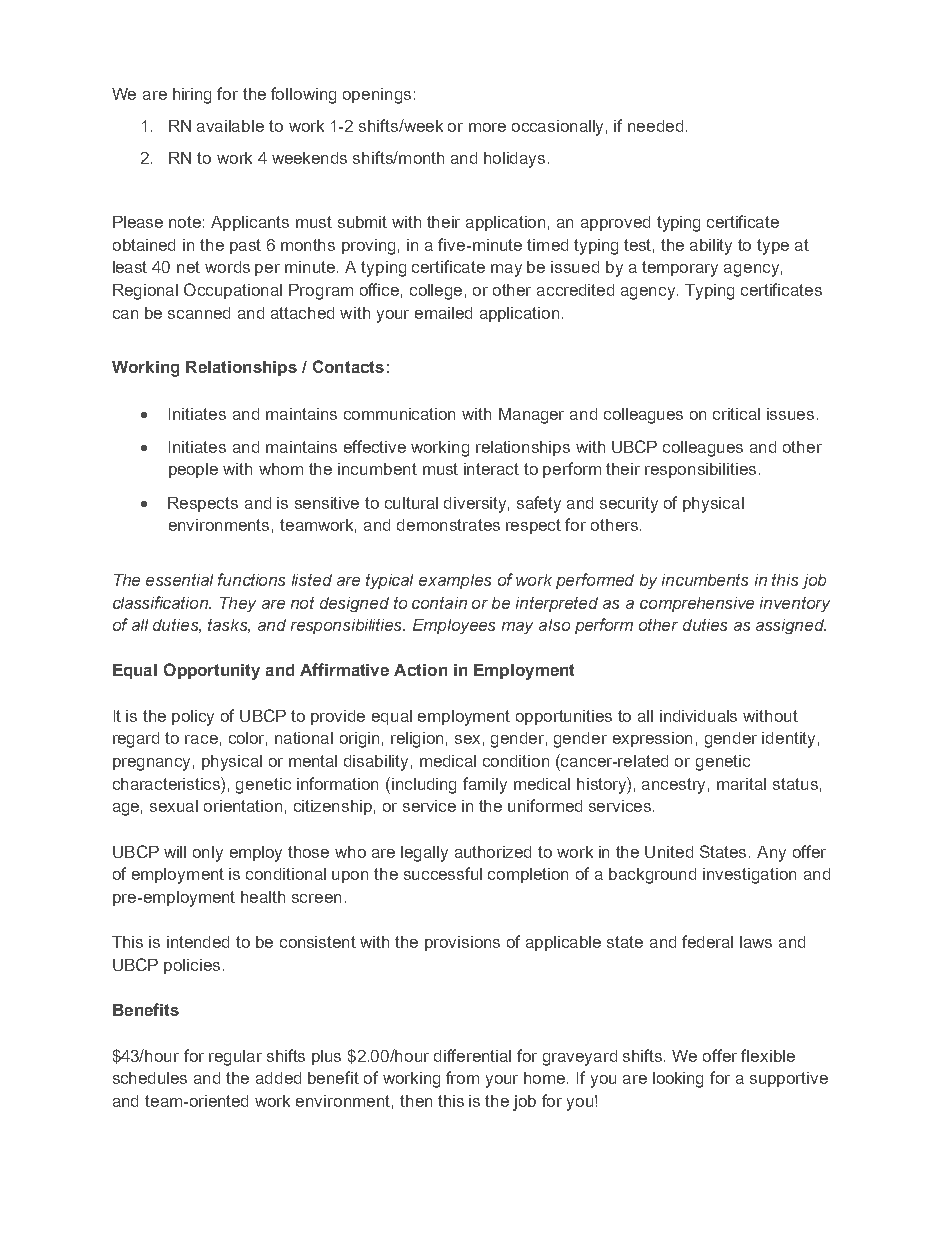 The image size is (952, 1233). I want to click on only, so click(208, 854).
